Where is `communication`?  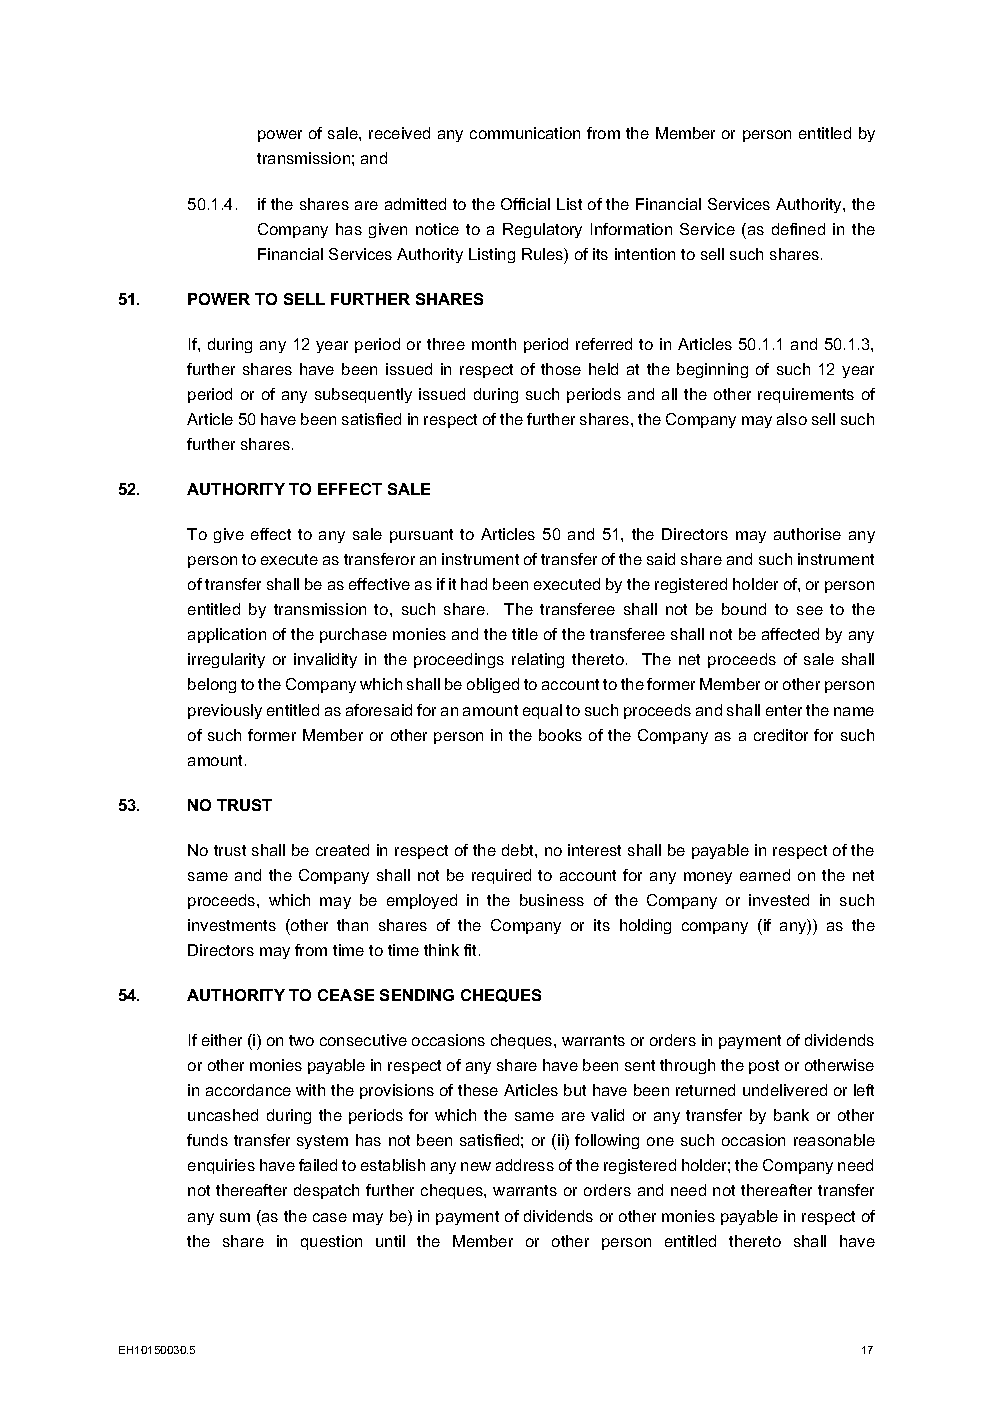 communication is located at coordinates (525, 133).
